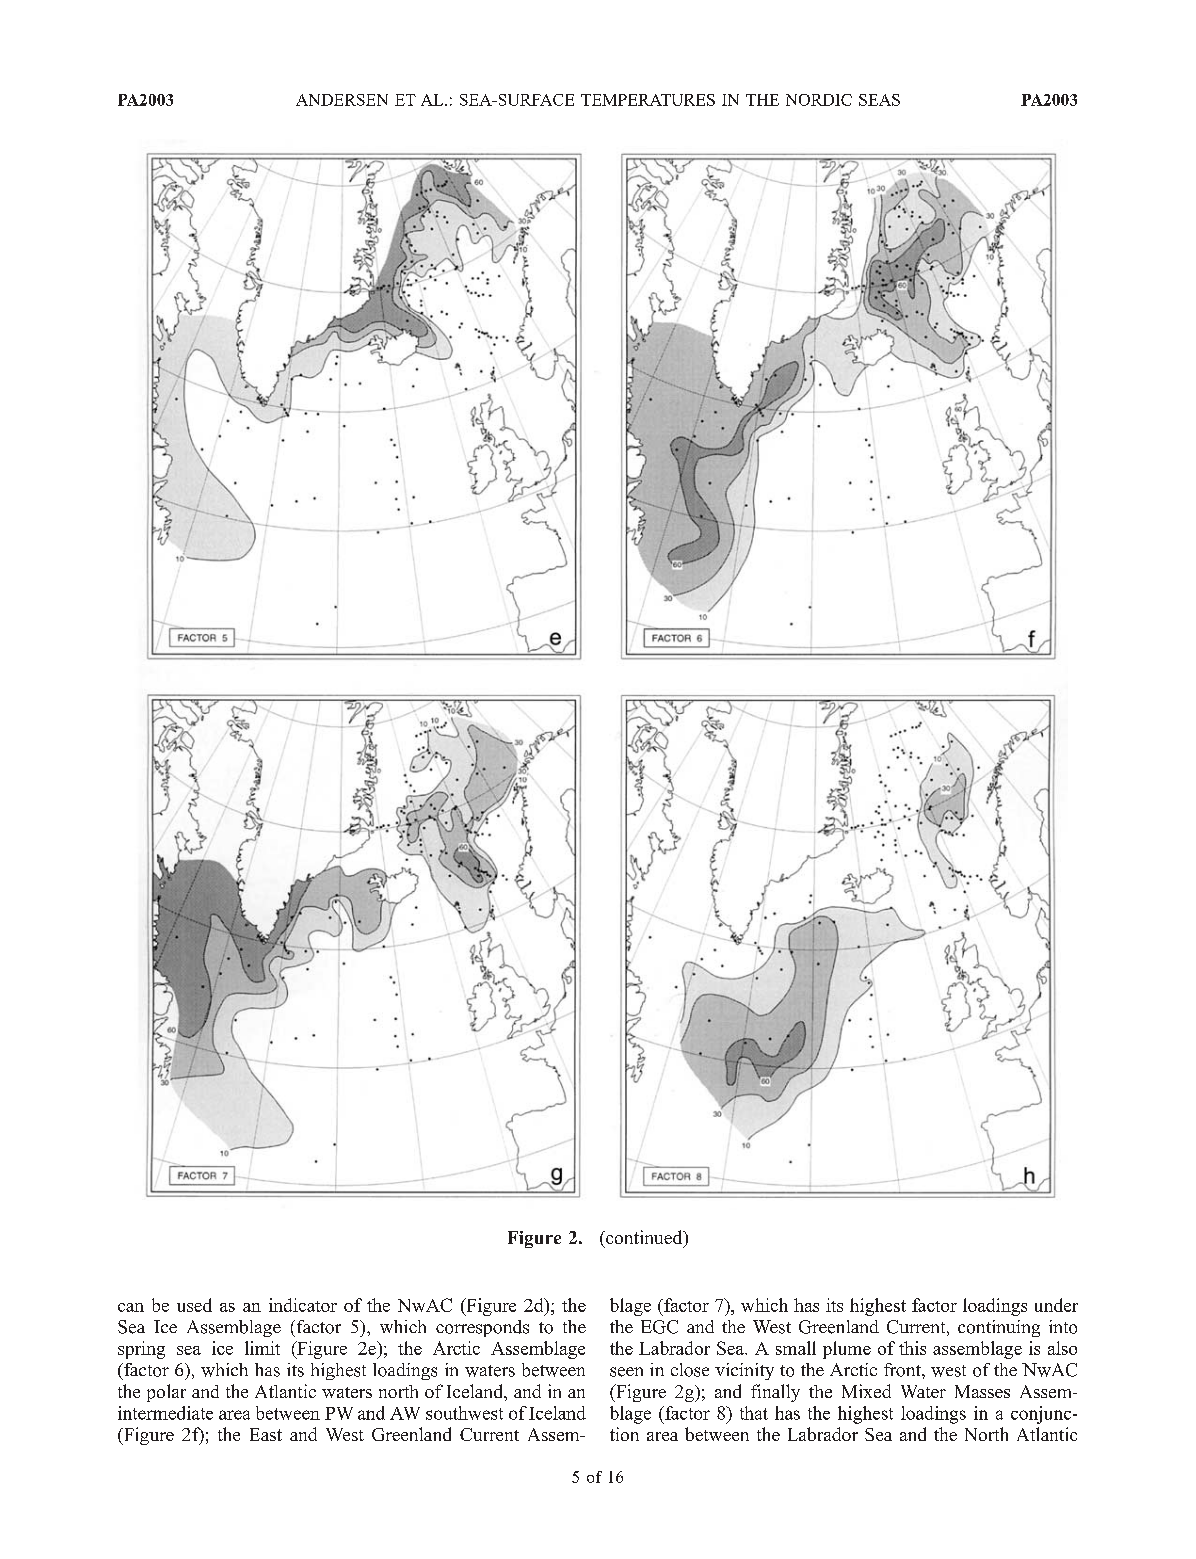 The width and height of the page is (1196, 1559). I want to click on continued, so click(644, 1238).
